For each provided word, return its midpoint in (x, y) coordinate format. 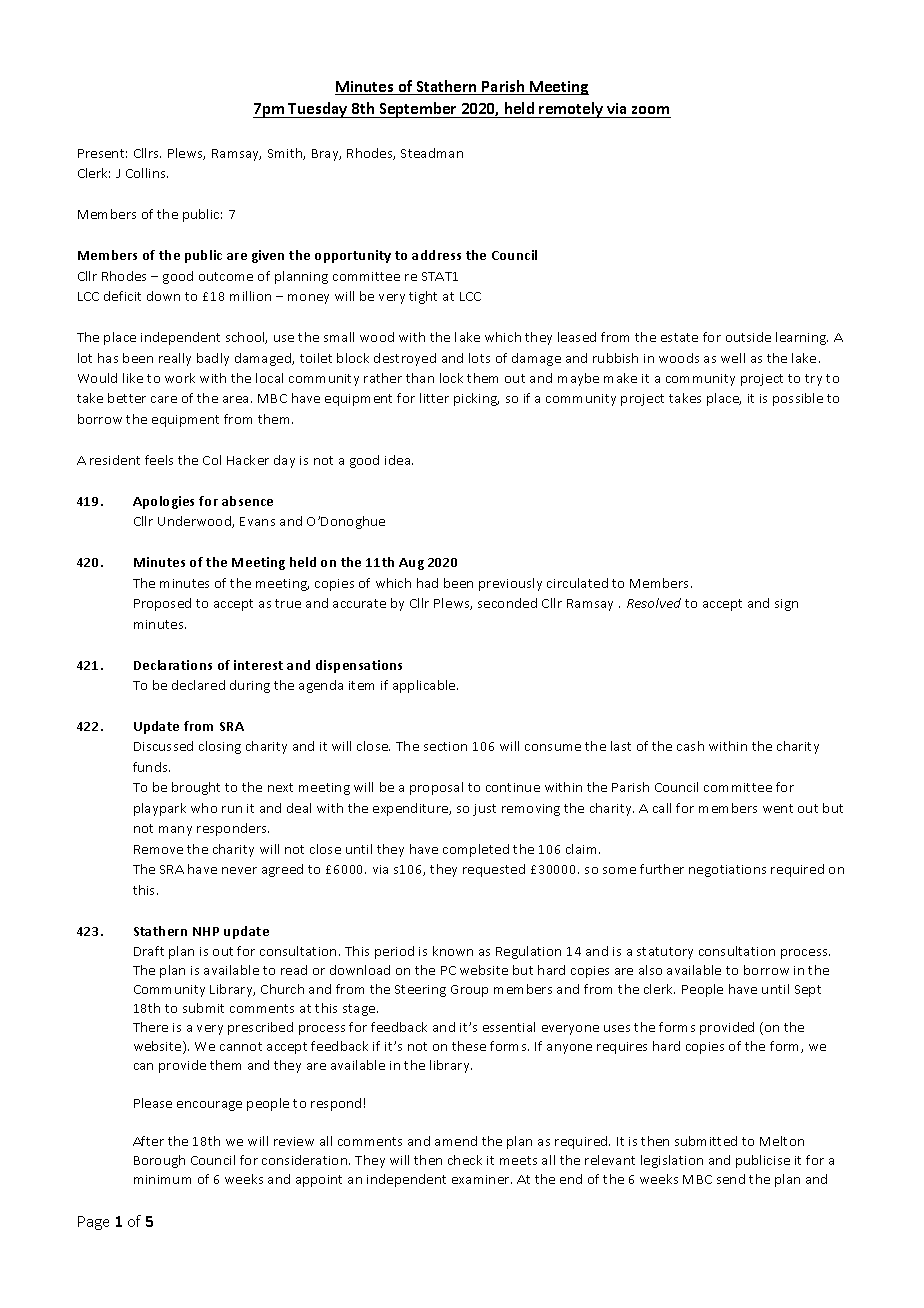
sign (786, 605)
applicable (425, 686)
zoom (650, 110)
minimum (162, 1179)
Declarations (173, 665)
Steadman (432, 153)
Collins (147, 173)
